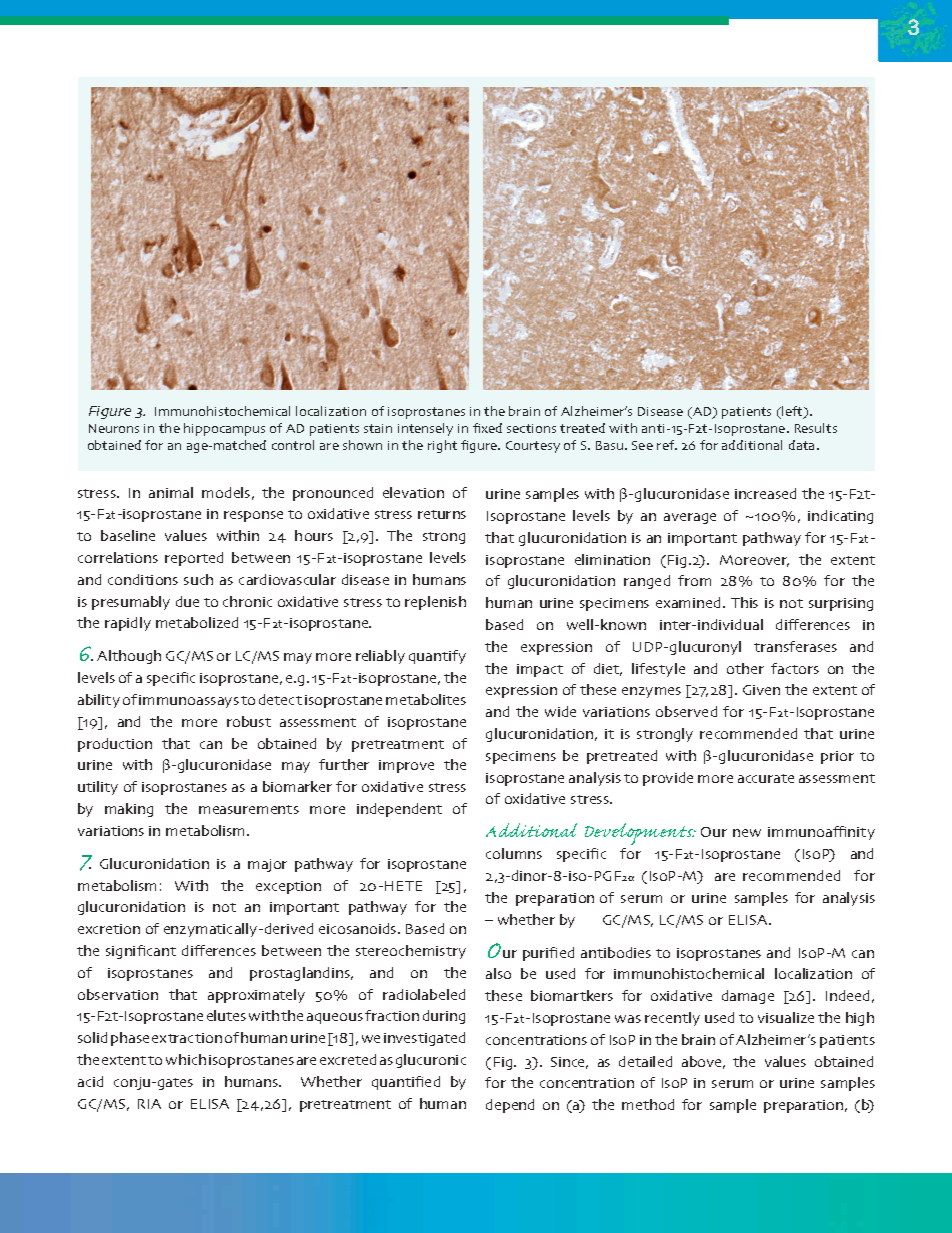 Image resolution: width=952 pixels, height=1233 pixels. I want to click on right, so click(442, 446).
